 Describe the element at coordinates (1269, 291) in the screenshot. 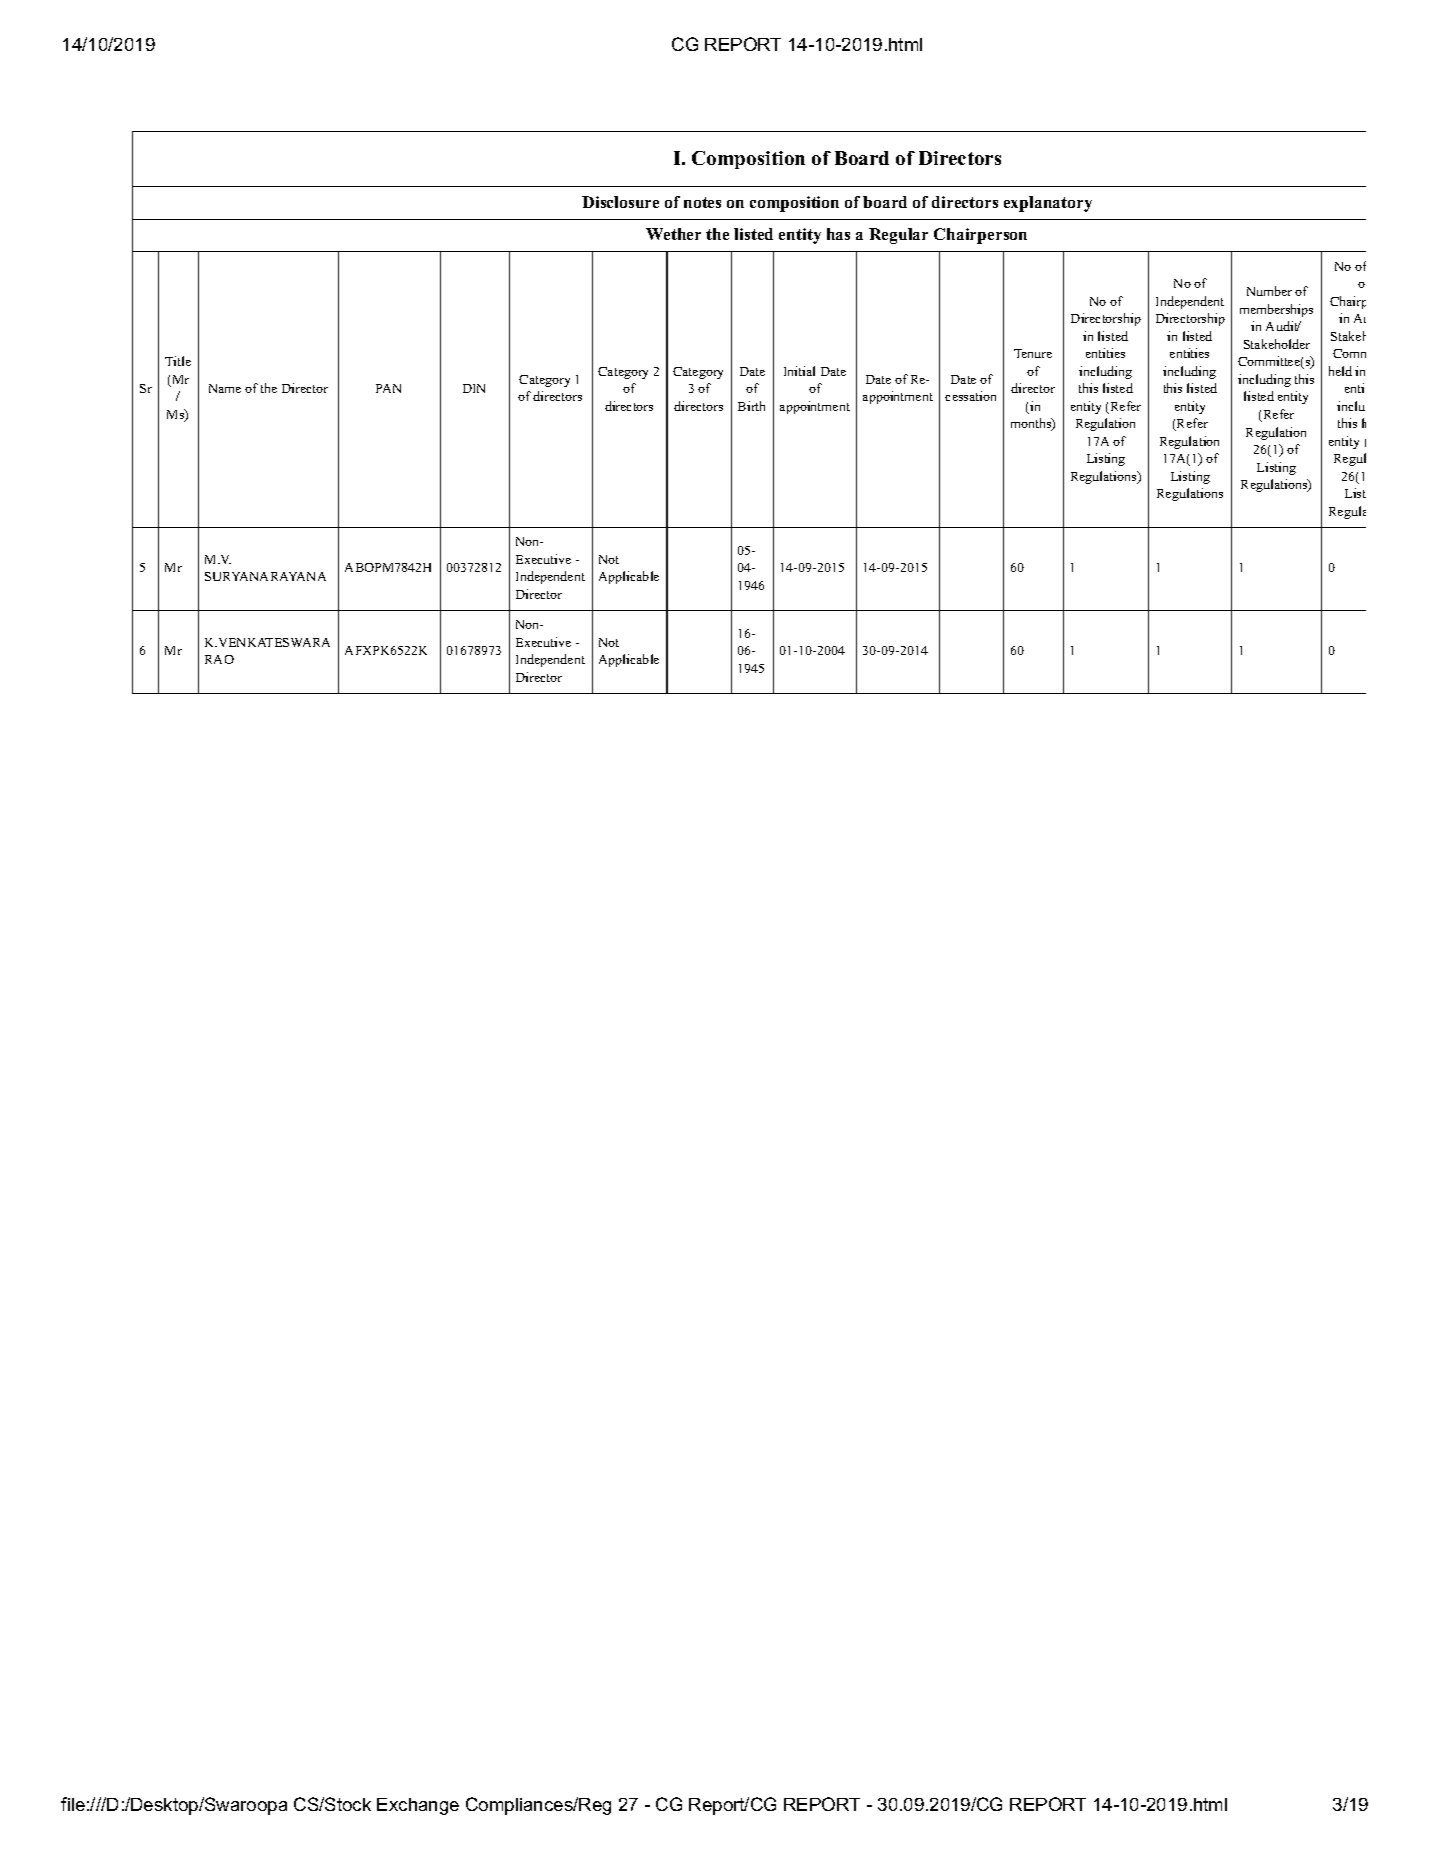

I see `Number` at that location.
